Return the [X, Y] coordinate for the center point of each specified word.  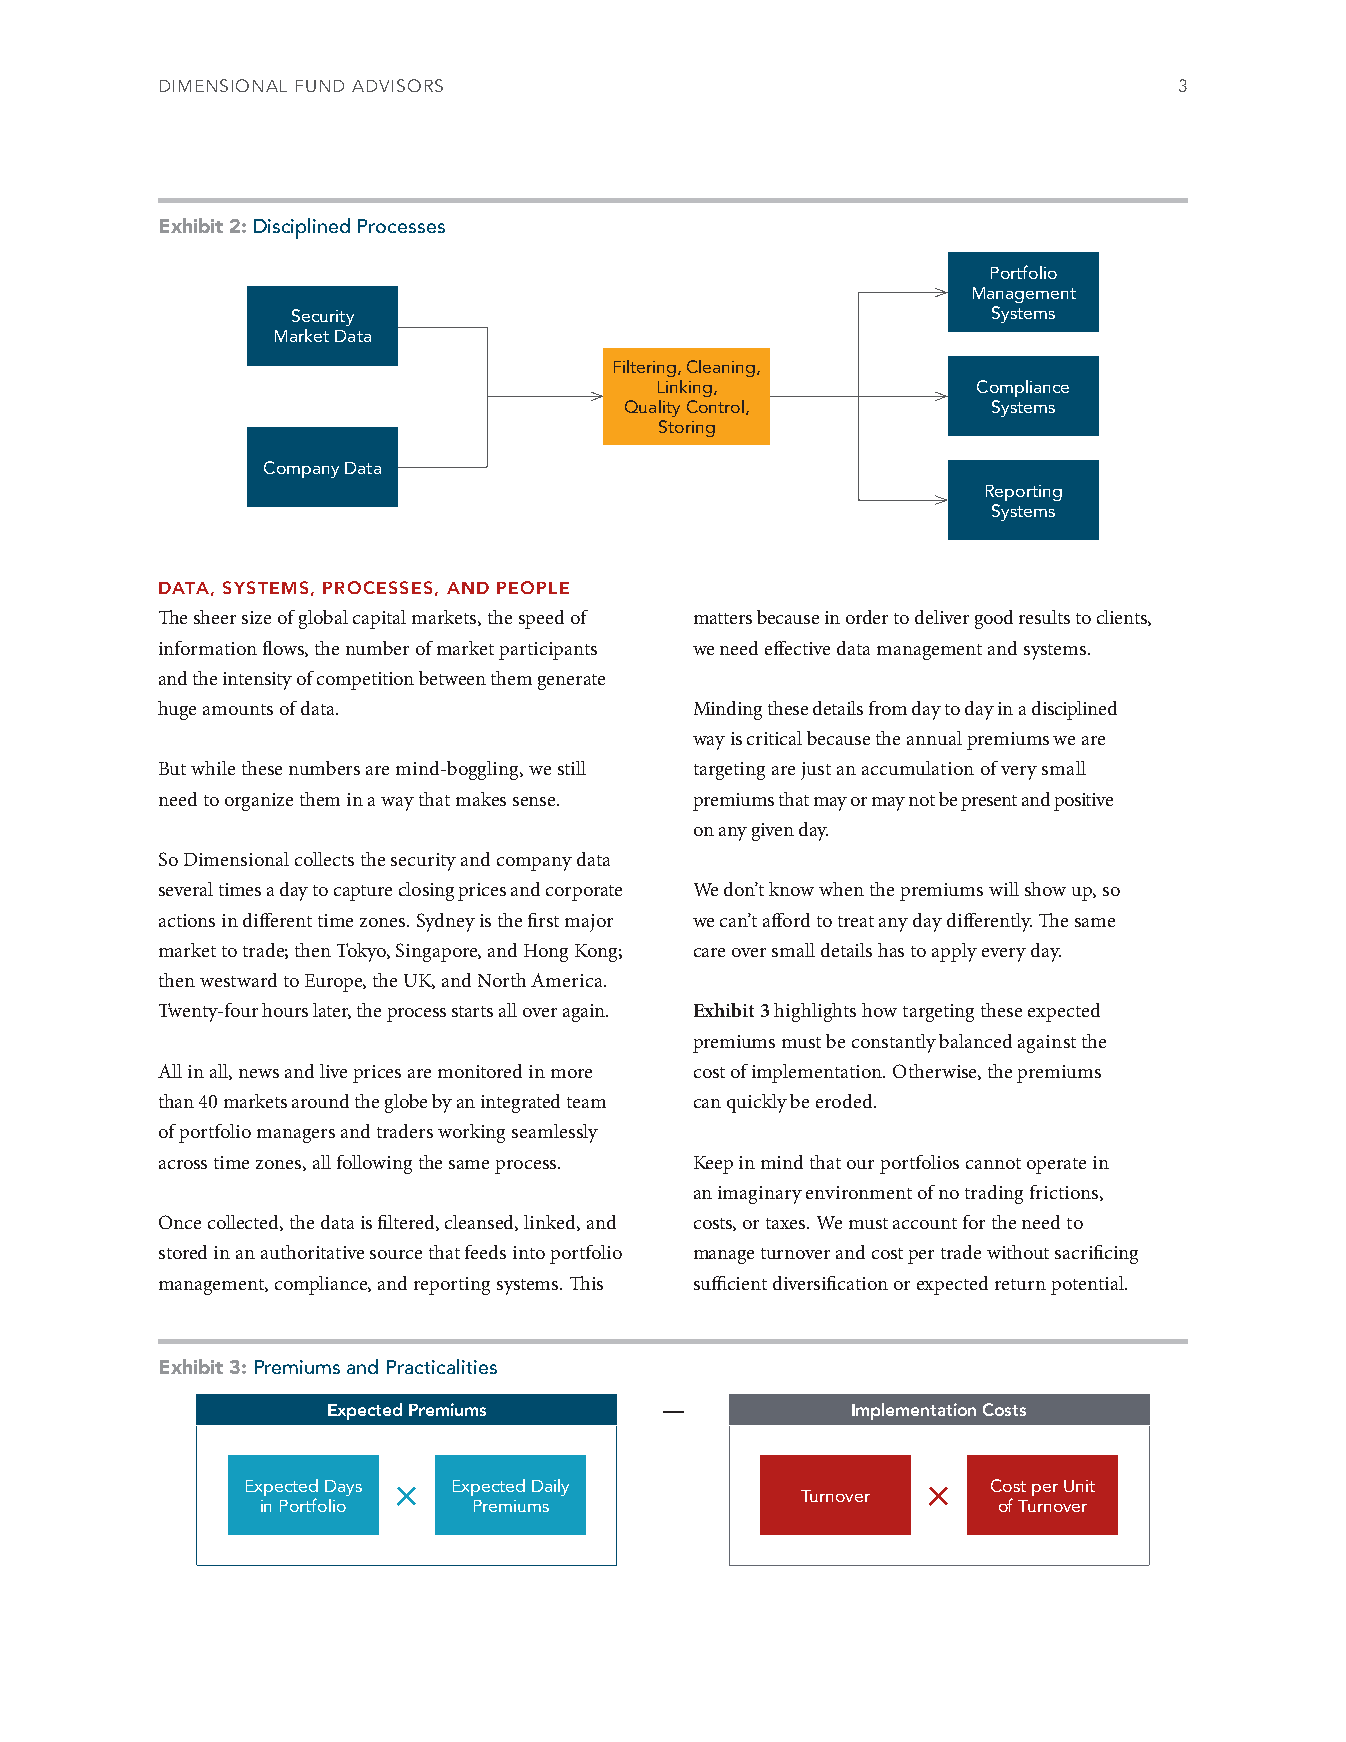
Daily [550, 1487]
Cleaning [722, 368]
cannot [993, 1163]
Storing [687, 428]
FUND [320, 86]
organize [259, 802]
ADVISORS [397, 85]
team [586, 1102]
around [320, 1101]
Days [343, 1488]
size [256, 617]
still [572, 768]
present [989, 803]
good [994, 619]
